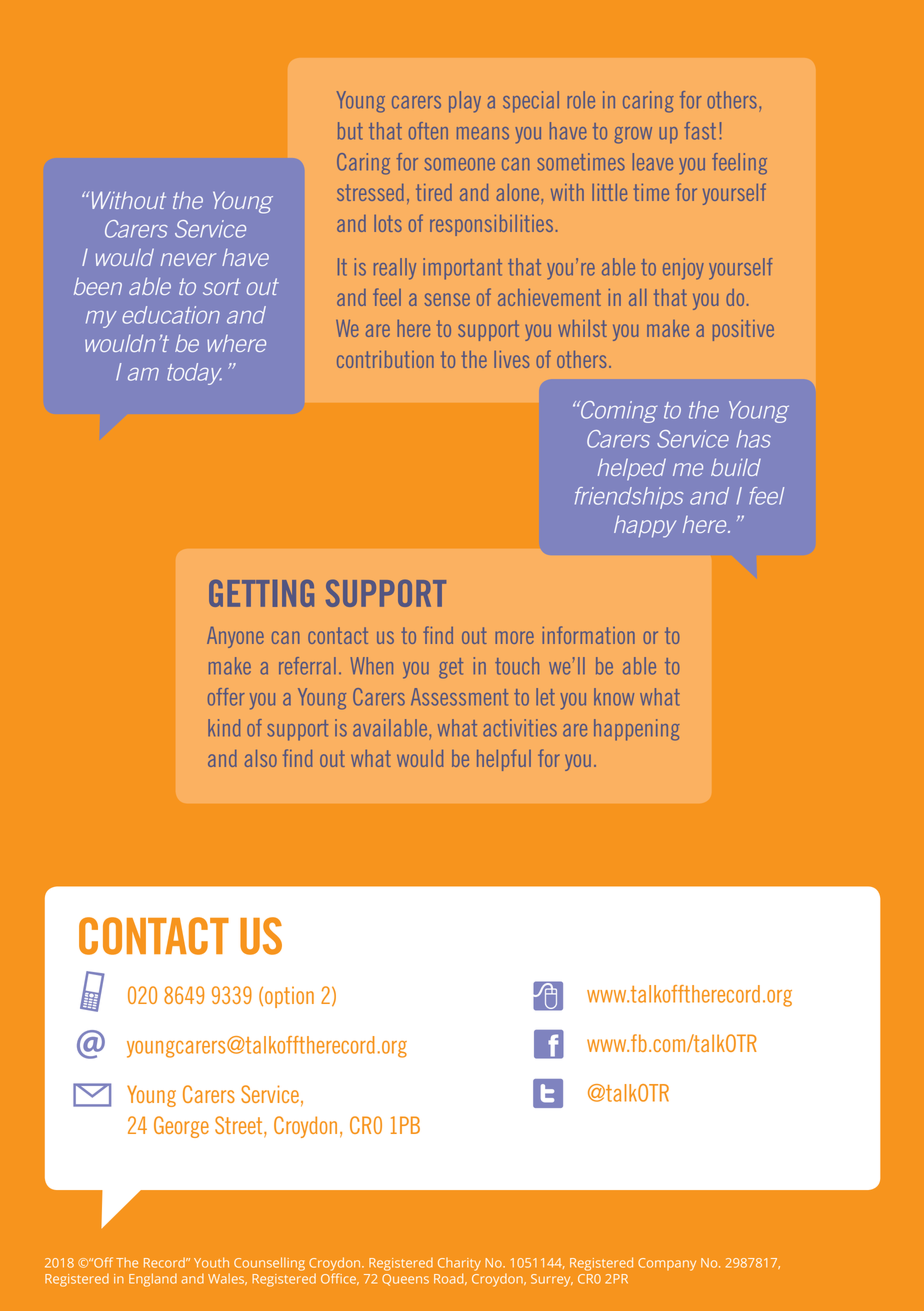  I want to click on today, so click(194, 374).
